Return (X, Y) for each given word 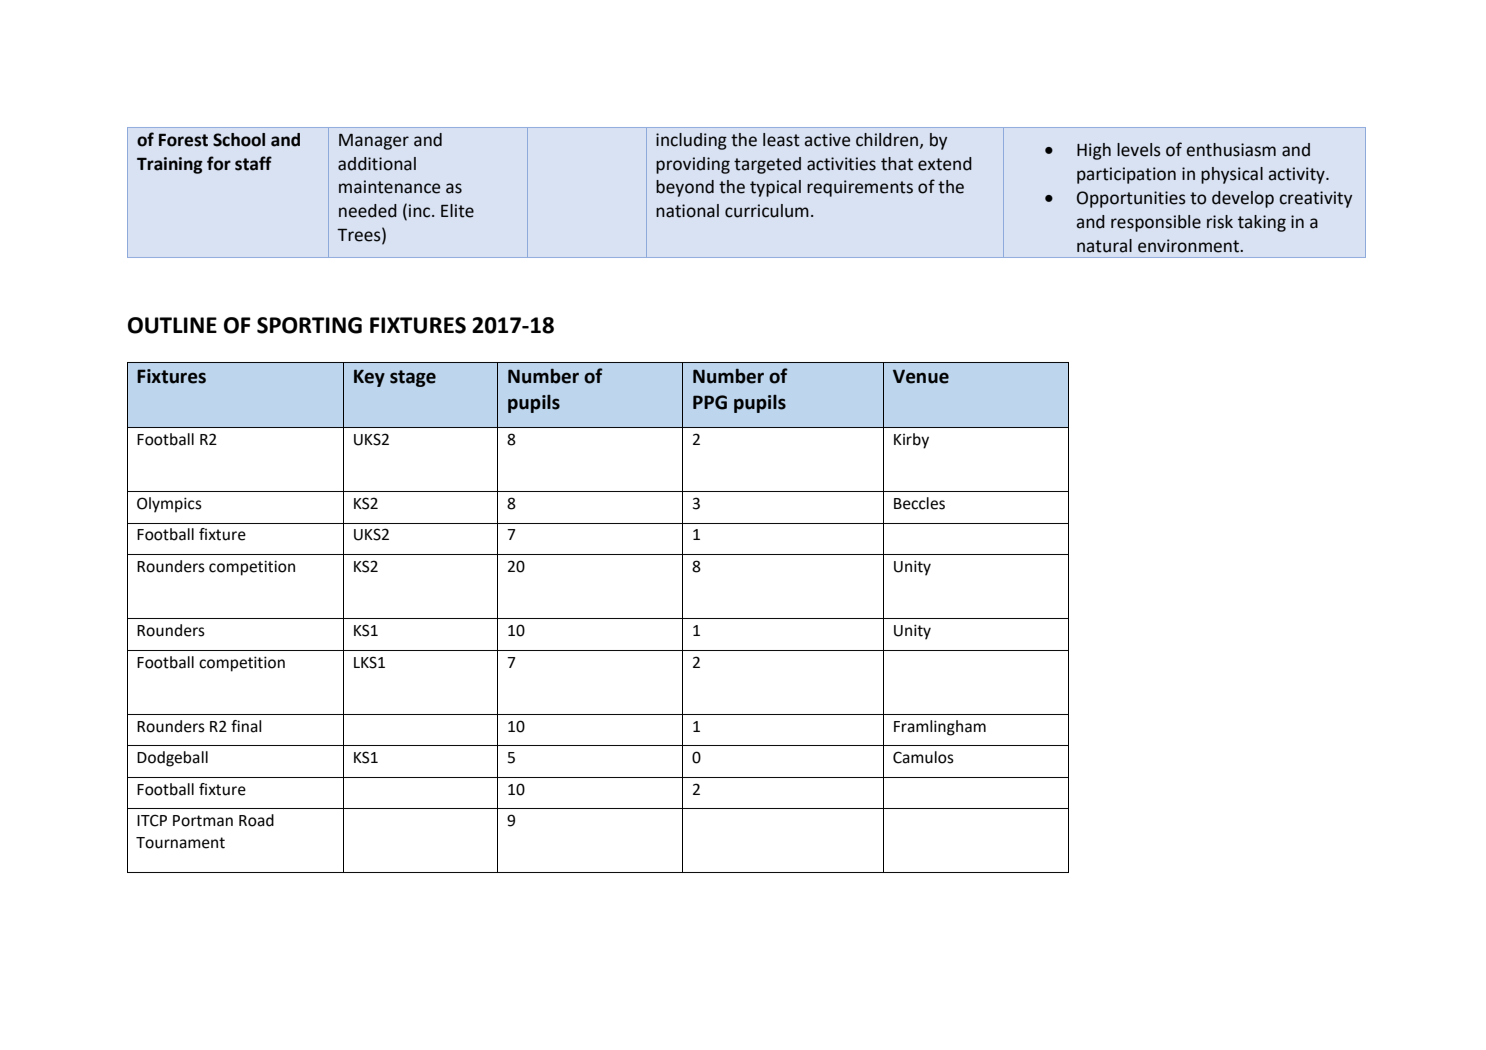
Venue (921, 376)
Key (369, 378)
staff (253, 163)
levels (1139, 150)
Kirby (911, 441)
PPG (710, 402)
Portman (203, 821)
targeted (767, 165)
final (246, 726)
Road (256, 820)
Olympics (169, 505)
